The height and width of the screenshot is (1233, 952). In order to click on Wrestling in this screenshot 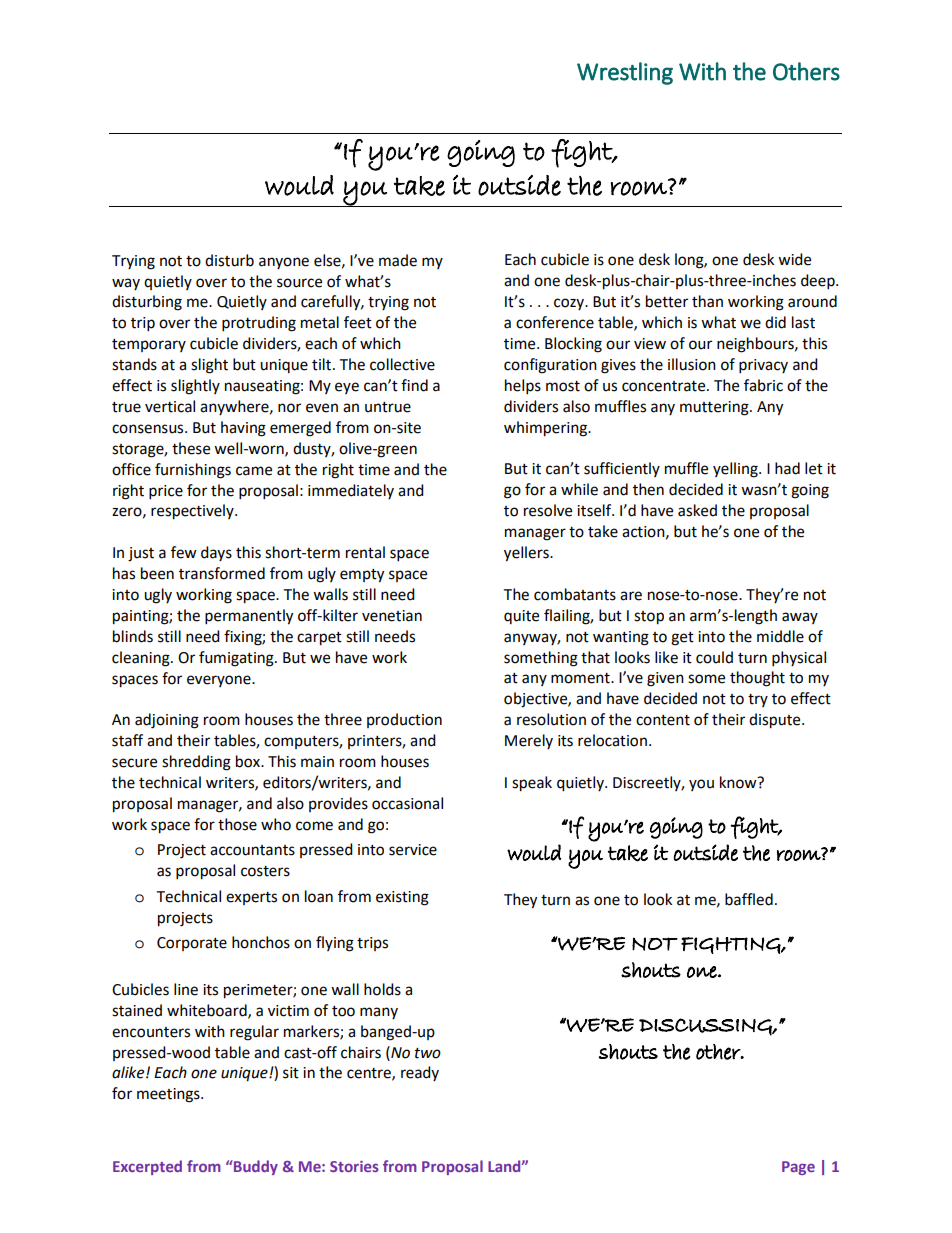, I will do `click(625, 73)`.
